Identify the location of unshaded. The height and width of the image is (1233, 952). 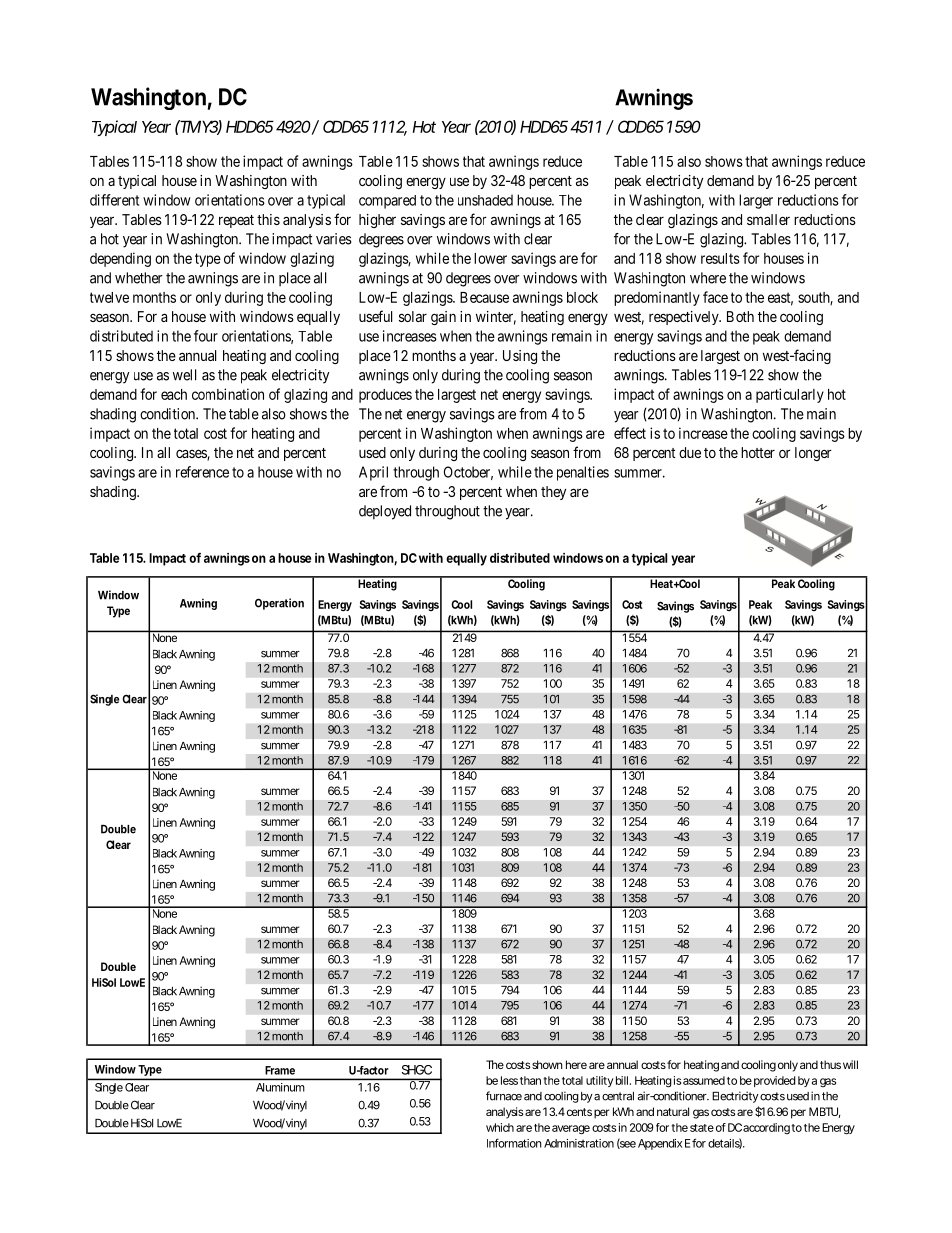
(485, 200).
